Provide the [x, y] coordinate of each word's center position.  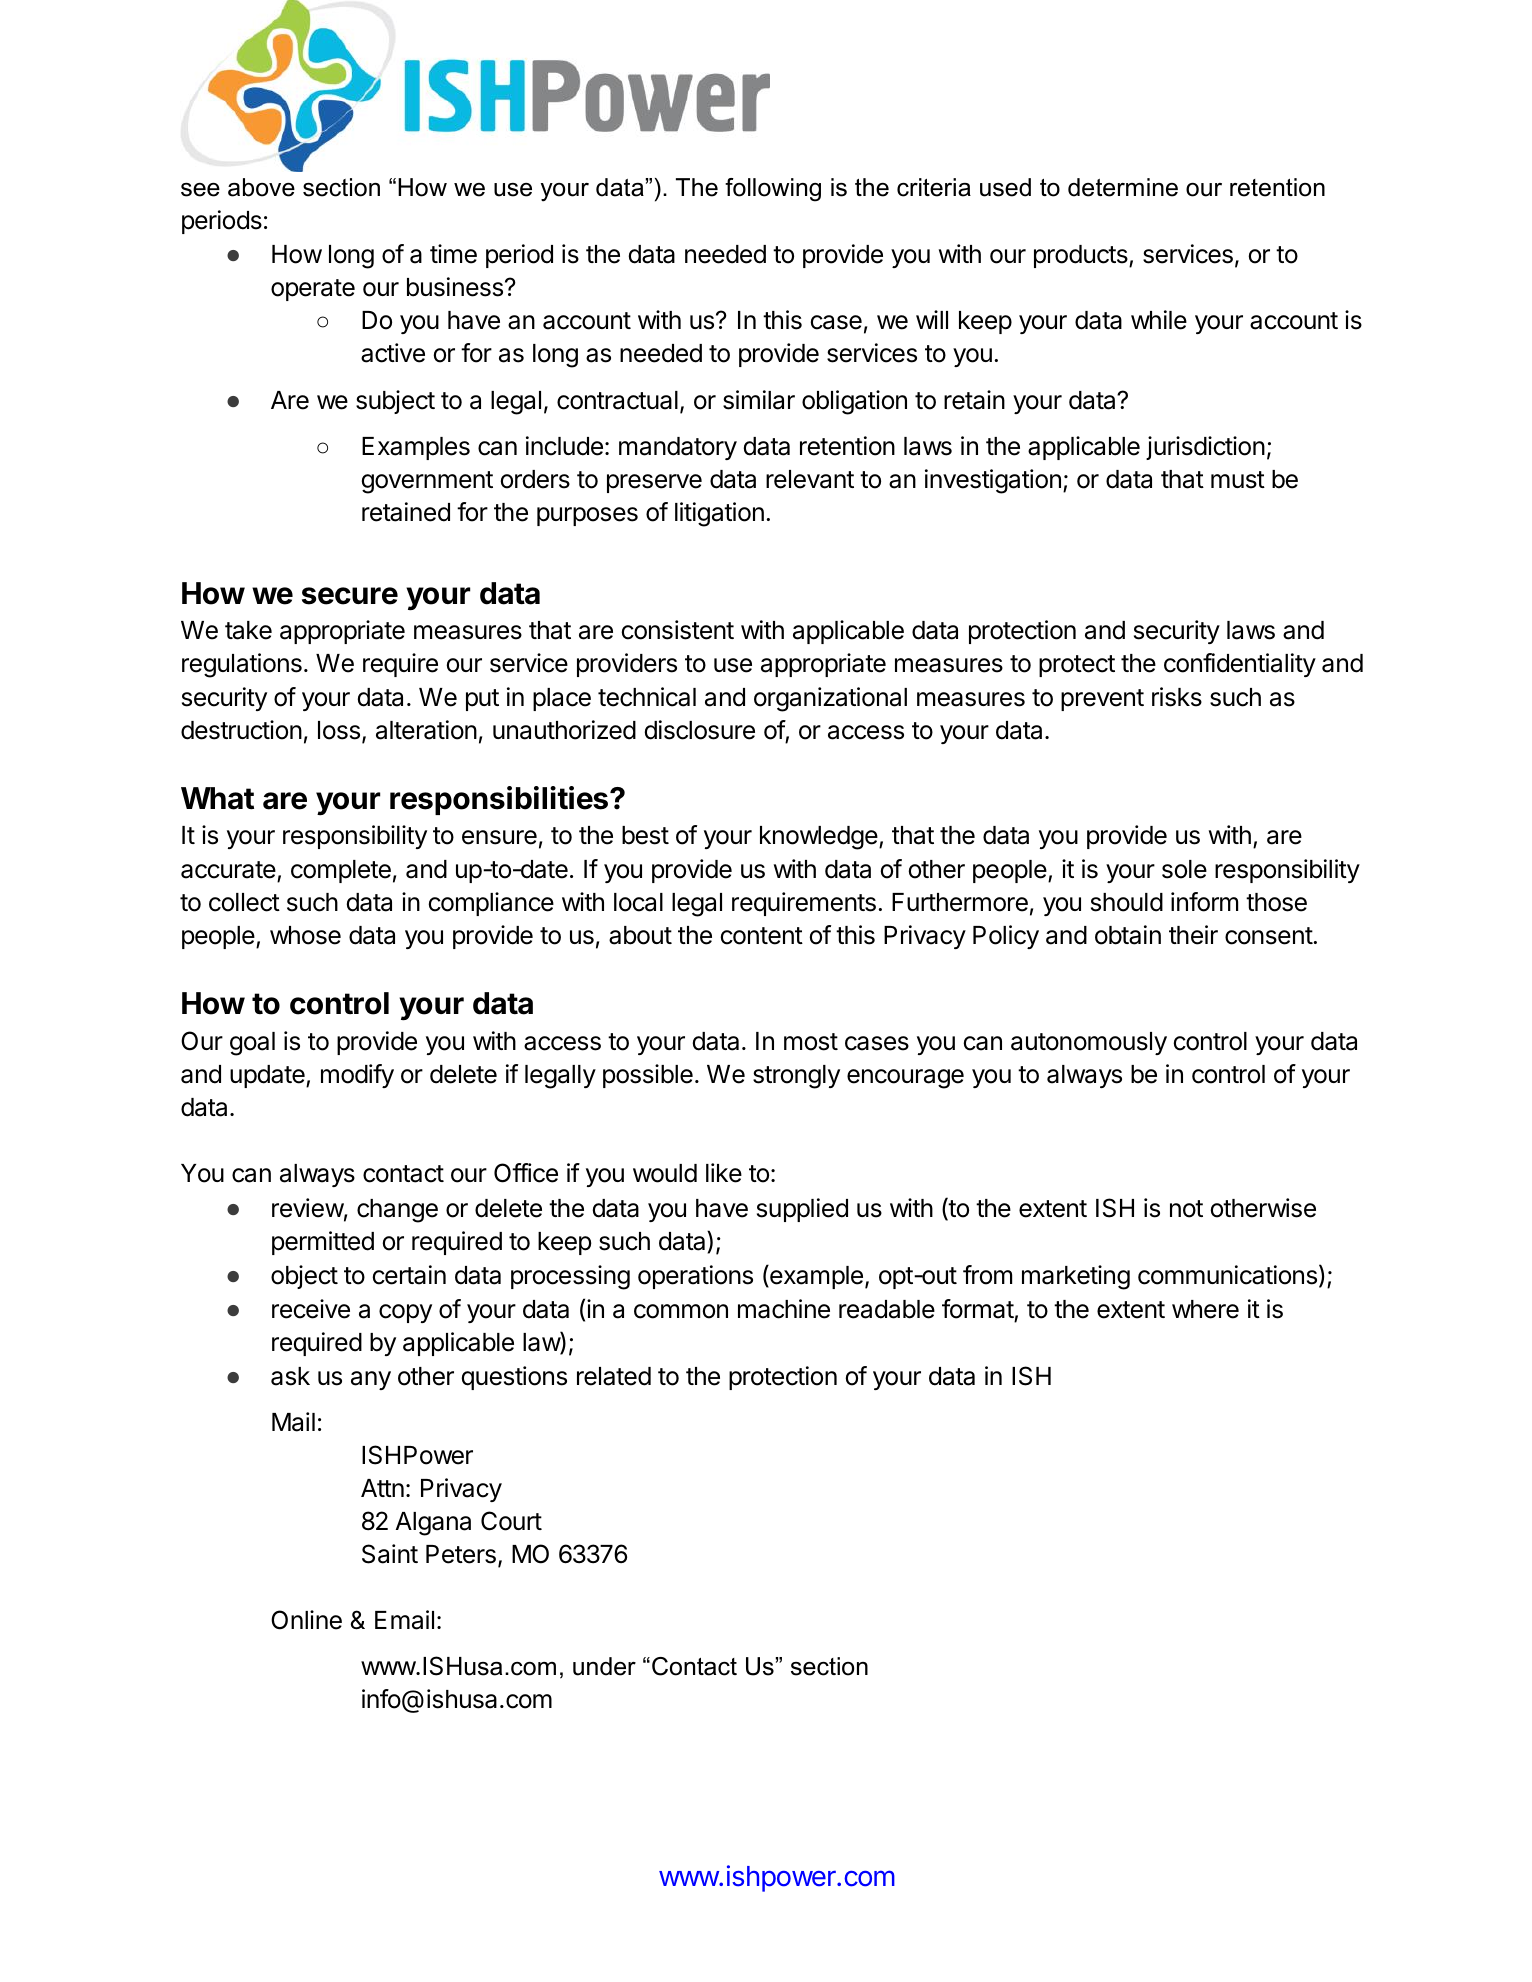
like [724, 1173]
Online [306, 1620]
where [1205, 1309]
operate [313, 290]
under [604, 1666]
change [397, 1211]
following [773, 190]
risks [1177, 697]
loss [339, 730]
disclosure [700, 730]
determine [1123, 187]
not [1186, 1209]
